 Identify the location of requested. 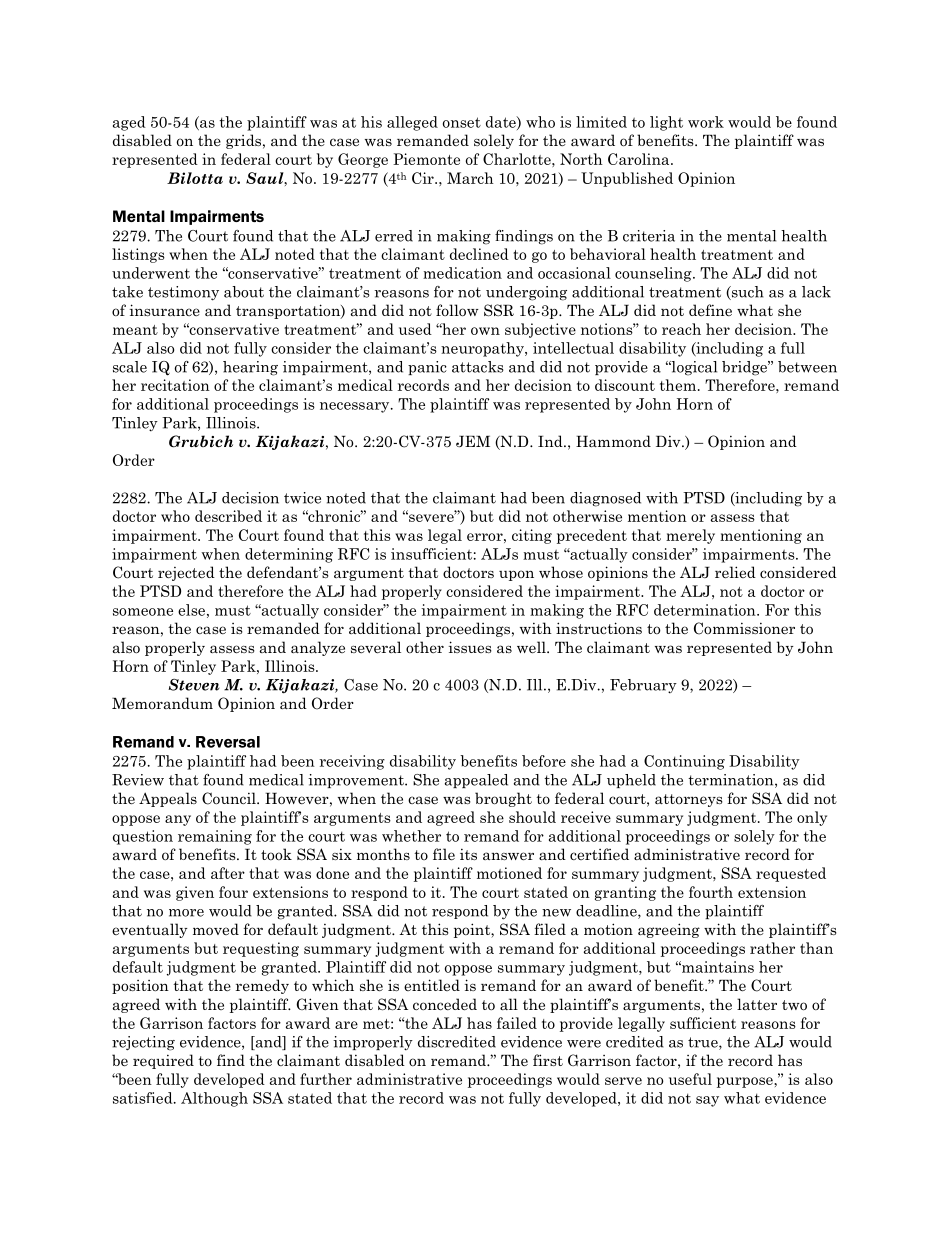
(791, 874).
